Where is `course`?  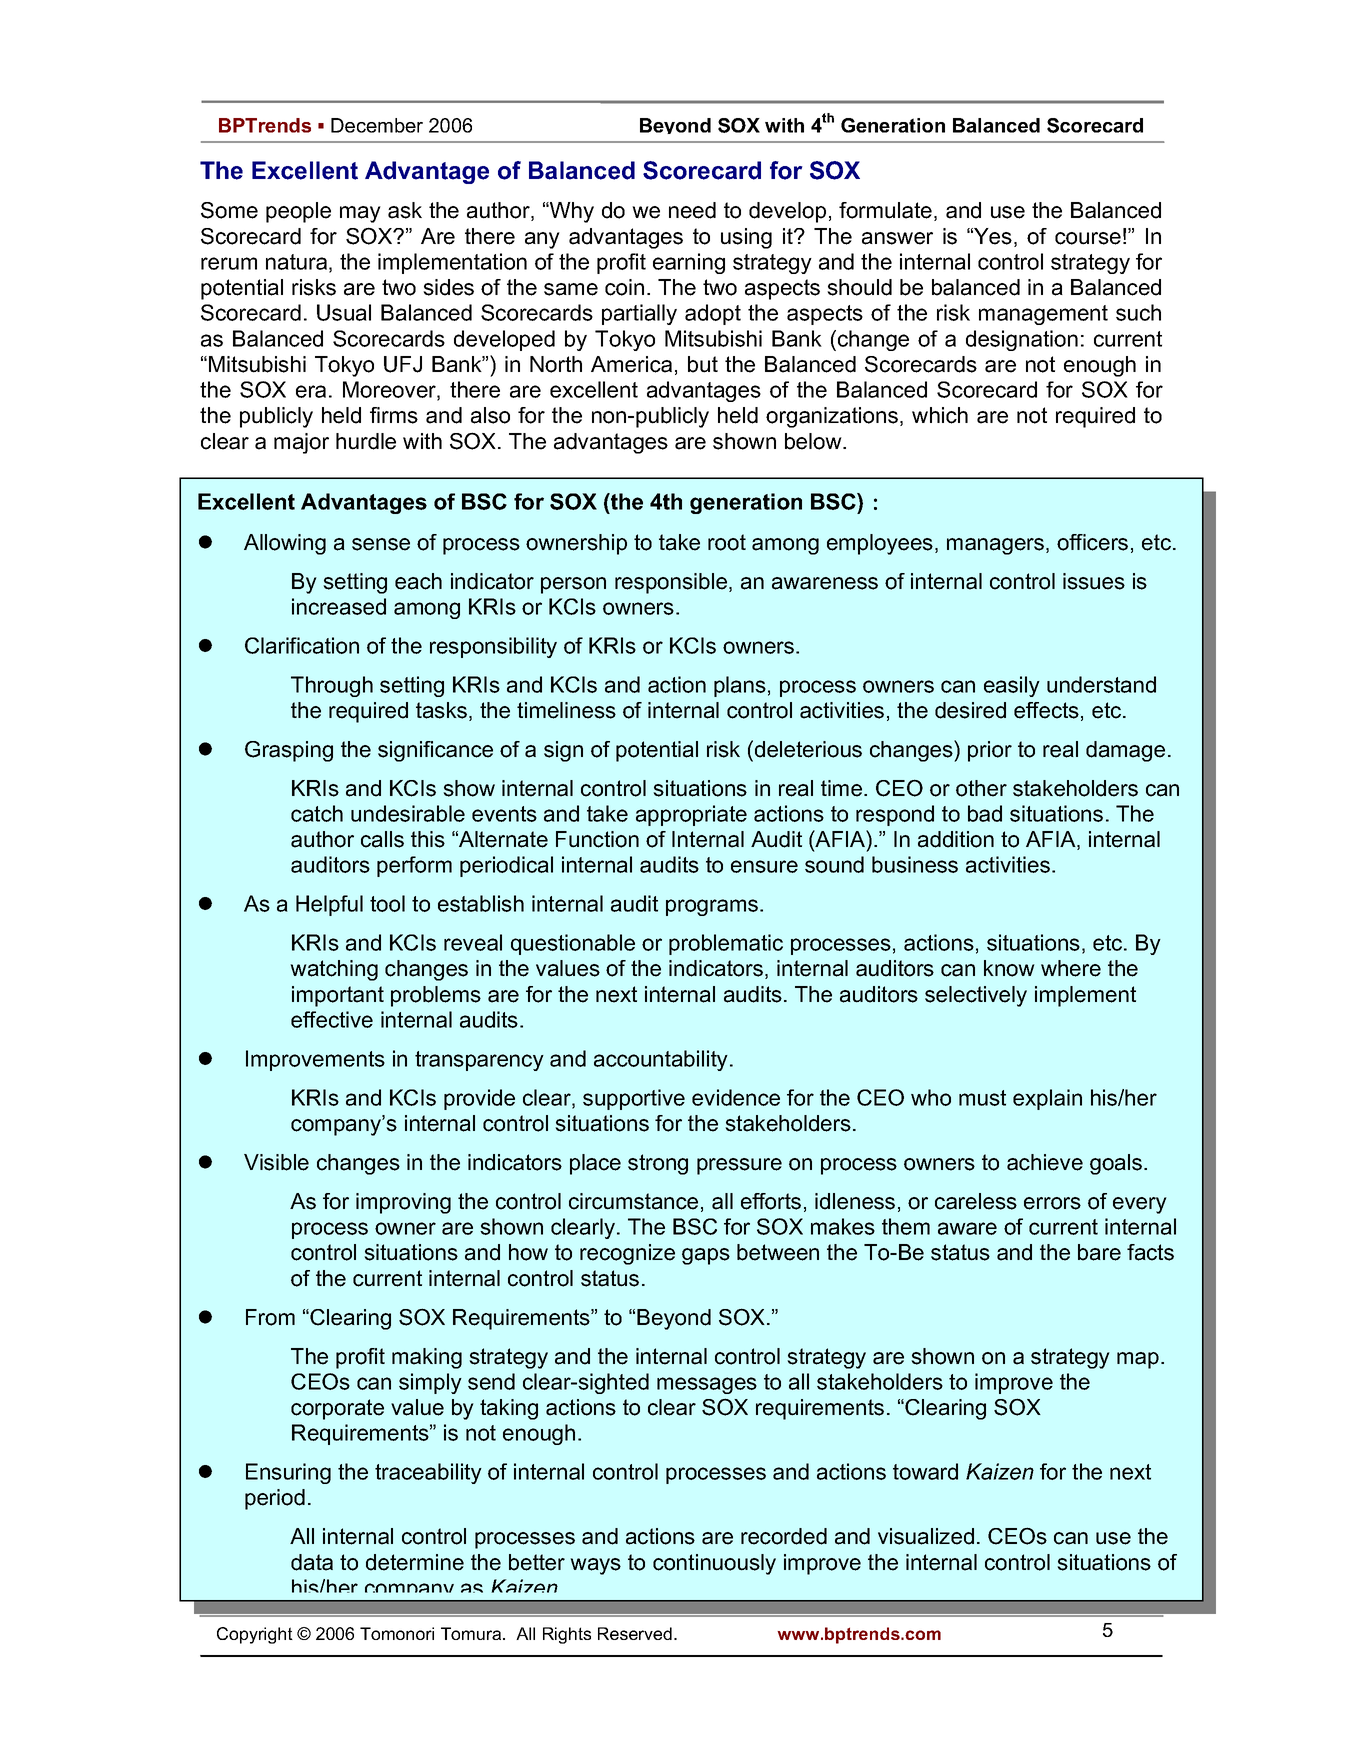
course is located at coordinates (1088, 238).
